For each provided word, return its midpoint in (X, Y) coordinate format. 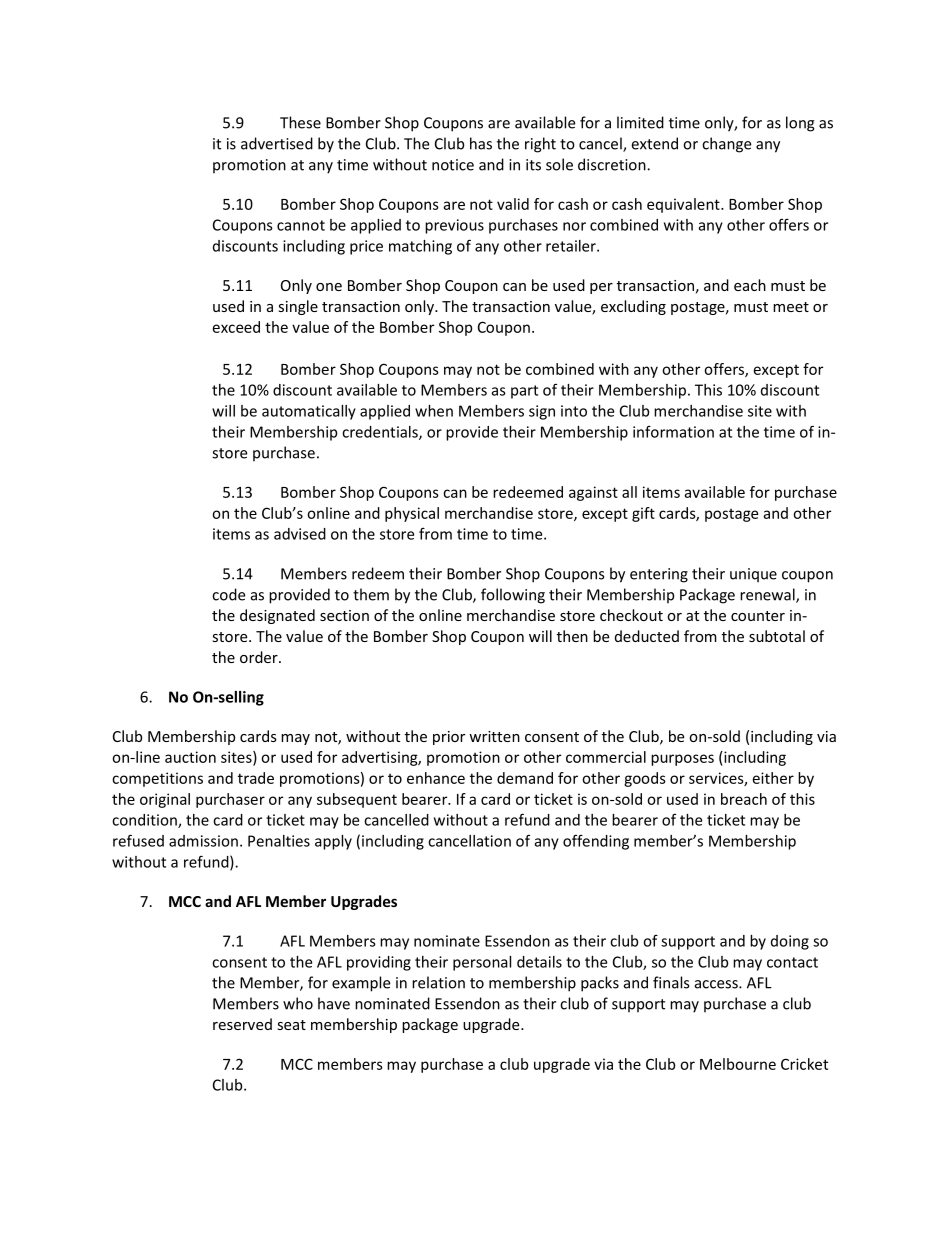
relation (438, 982)
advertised (277, 143)
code (228, 594)
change (726, 145)
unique (753, 575)
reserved (242, 1024)
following (513, 596)
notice (453, 165)
